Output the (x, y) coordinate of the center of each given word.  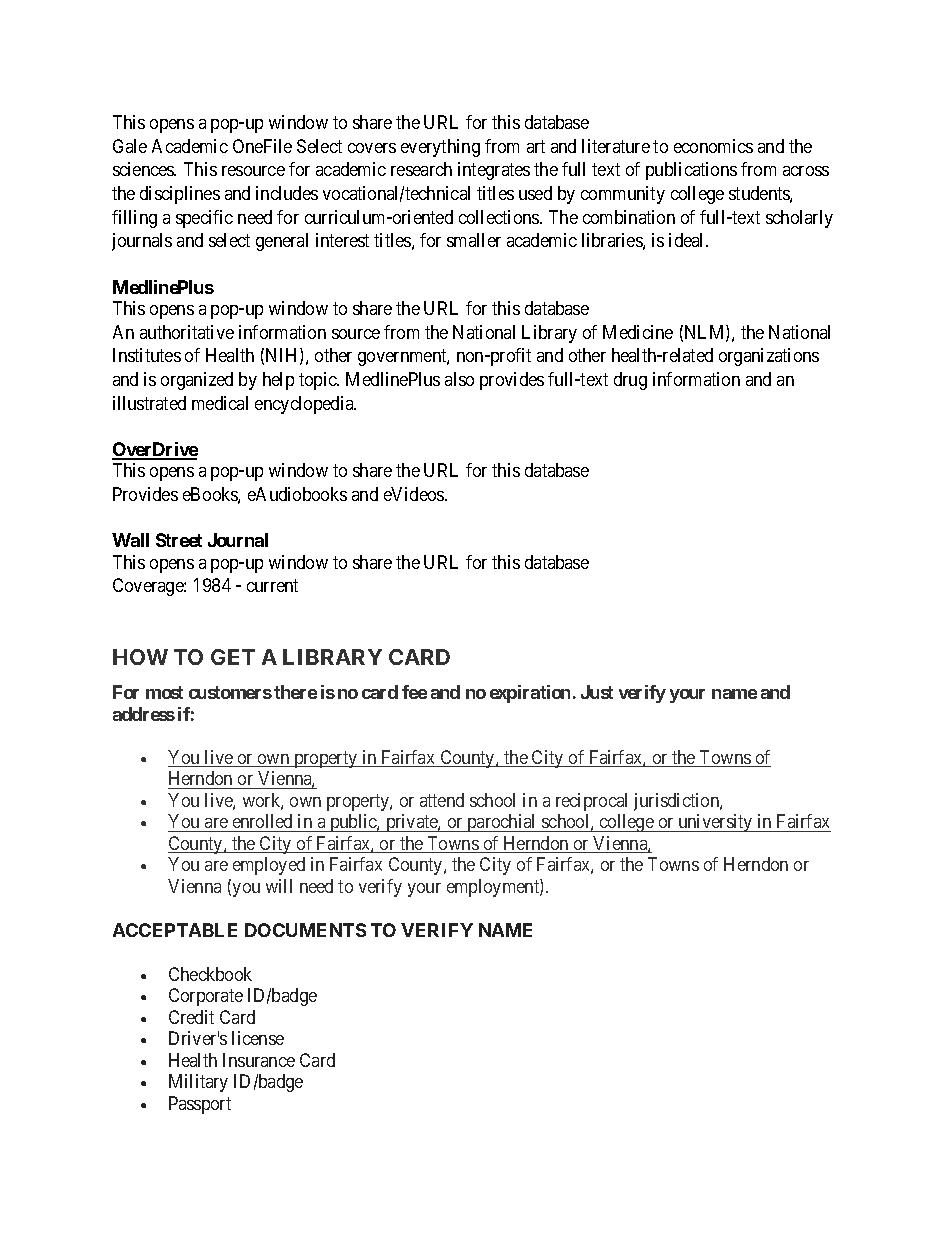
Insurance (259, 1060)
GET (233, 657)
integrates (494, 171)
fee (414, 692)
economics (713, 146)
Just (597, 692)
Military (198, 1083)
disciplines (180, 195)
